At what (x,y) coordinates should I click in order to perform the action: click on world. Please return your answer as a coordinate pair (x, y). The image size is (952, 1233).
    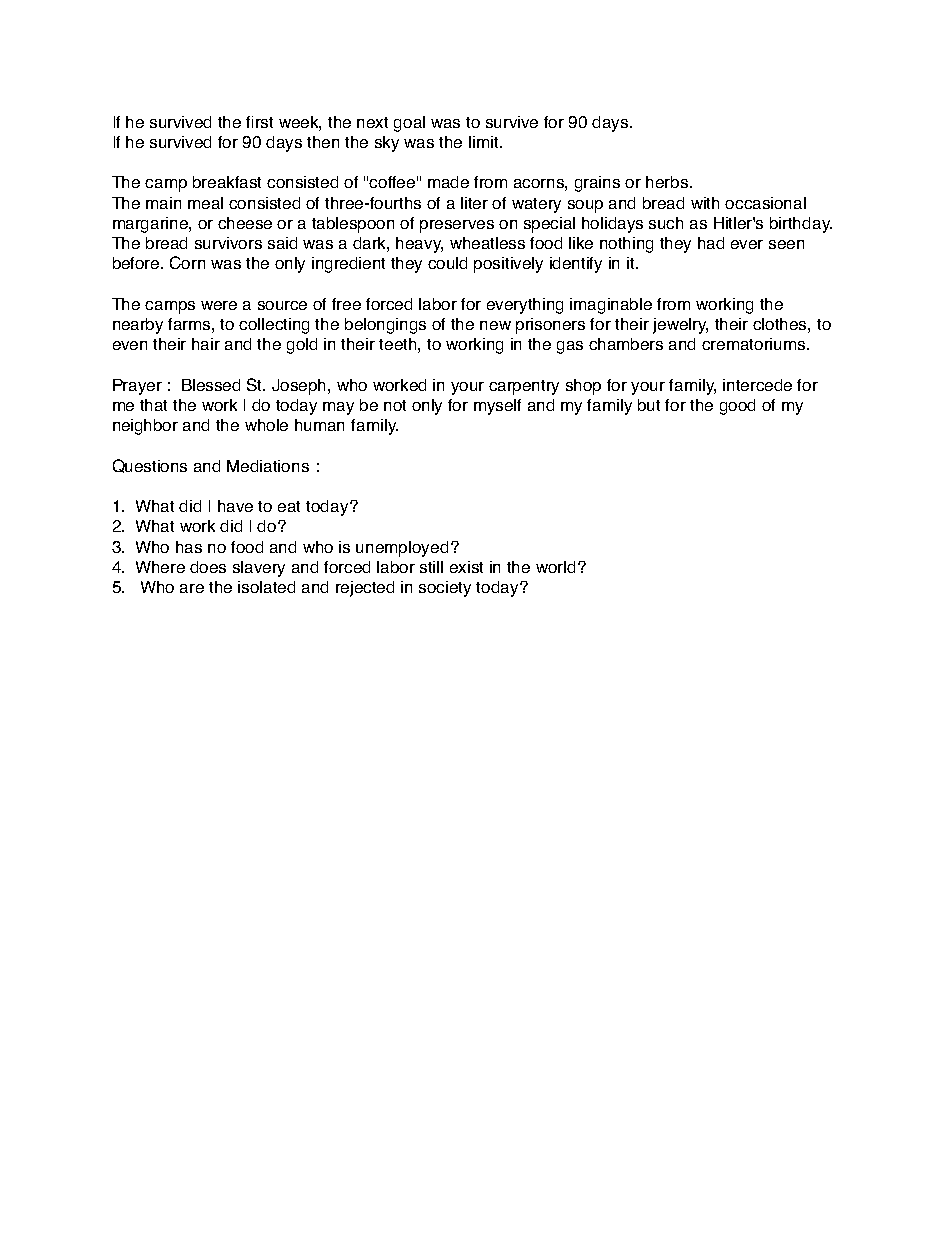
    Looking at the image, I should click on (555, 567).
